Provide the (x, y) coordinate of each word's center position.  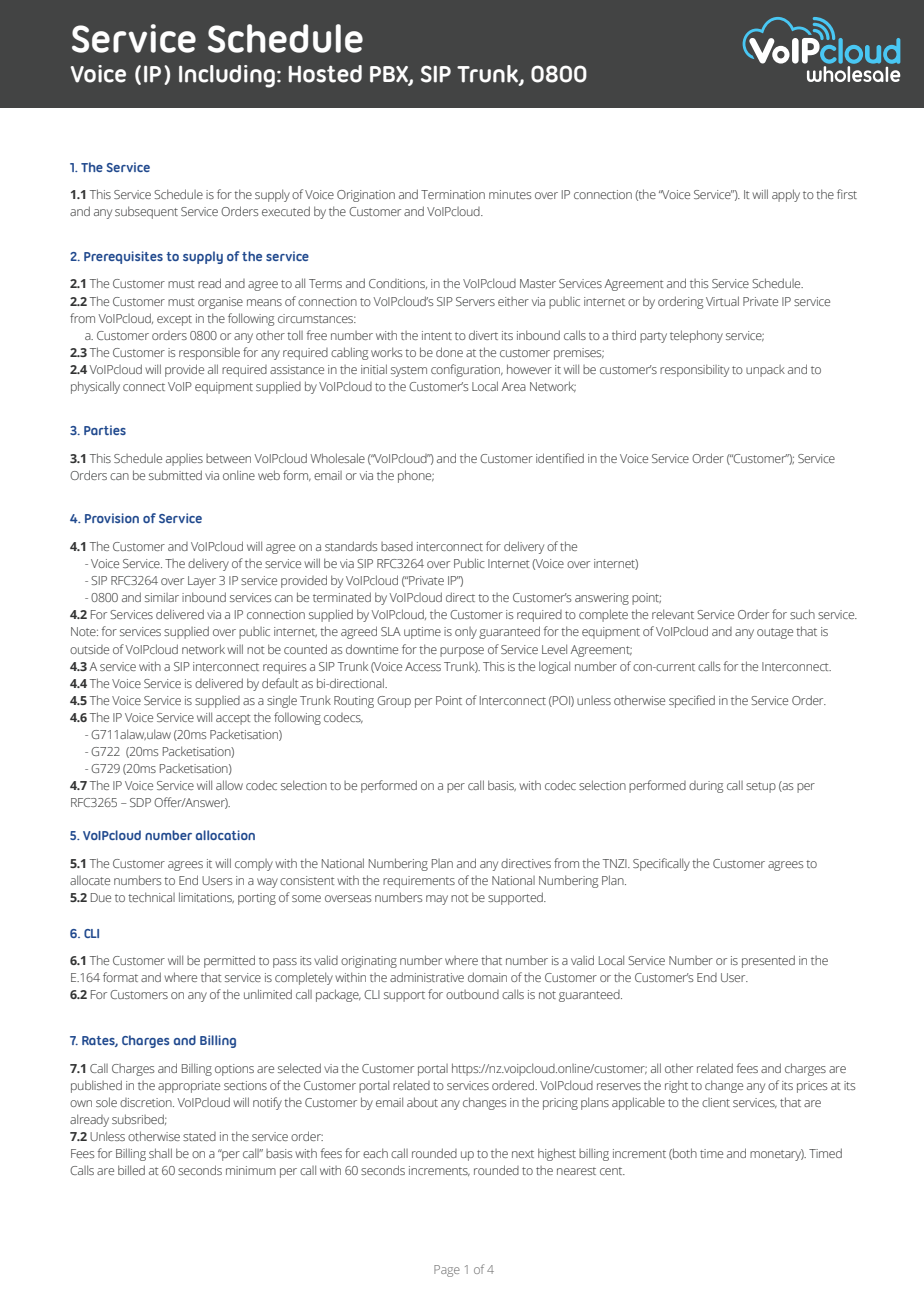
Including (227, 76)
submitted (175, 475)
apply (786, 195)
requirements (419, 882)
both (684, 1154)
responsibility (694, 370)
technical (151, 897)
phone (416, 476)
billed (131, 1170)
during (706, 787)
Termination (453, 194)
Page (447, 1271)
